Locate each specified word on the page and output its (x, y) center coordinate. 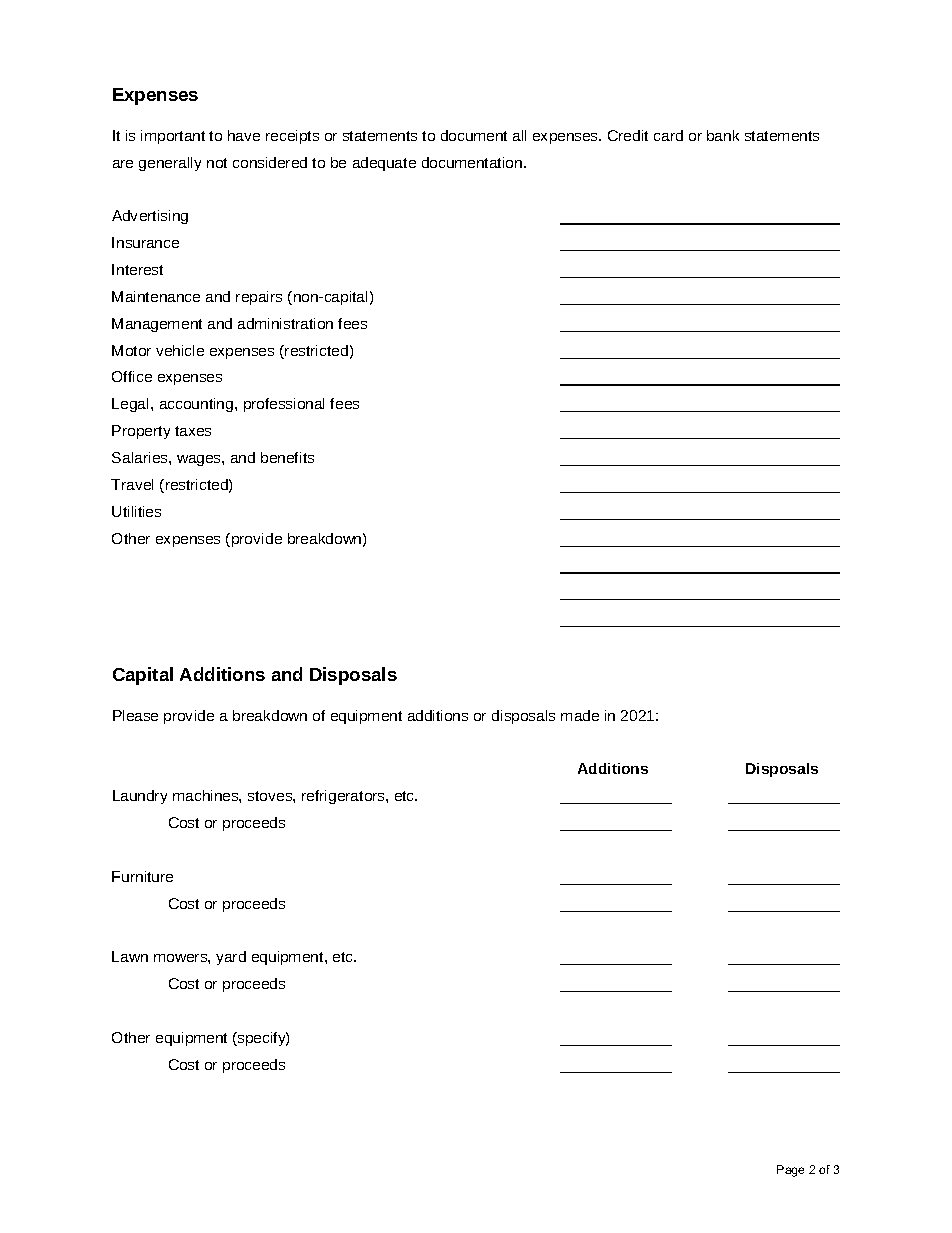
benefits (287, 457)
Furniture (142, 876)
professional (284, 405)
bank (723, 135)
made (580, 715)
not (217, 163)
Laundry (140, 797)
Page (790, 1171)
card (668, 135)
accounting (198, 405)
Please (135, 715)
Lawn (130, 956)
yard (231, 958)
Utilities (136, 511)
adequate (384, 164)
